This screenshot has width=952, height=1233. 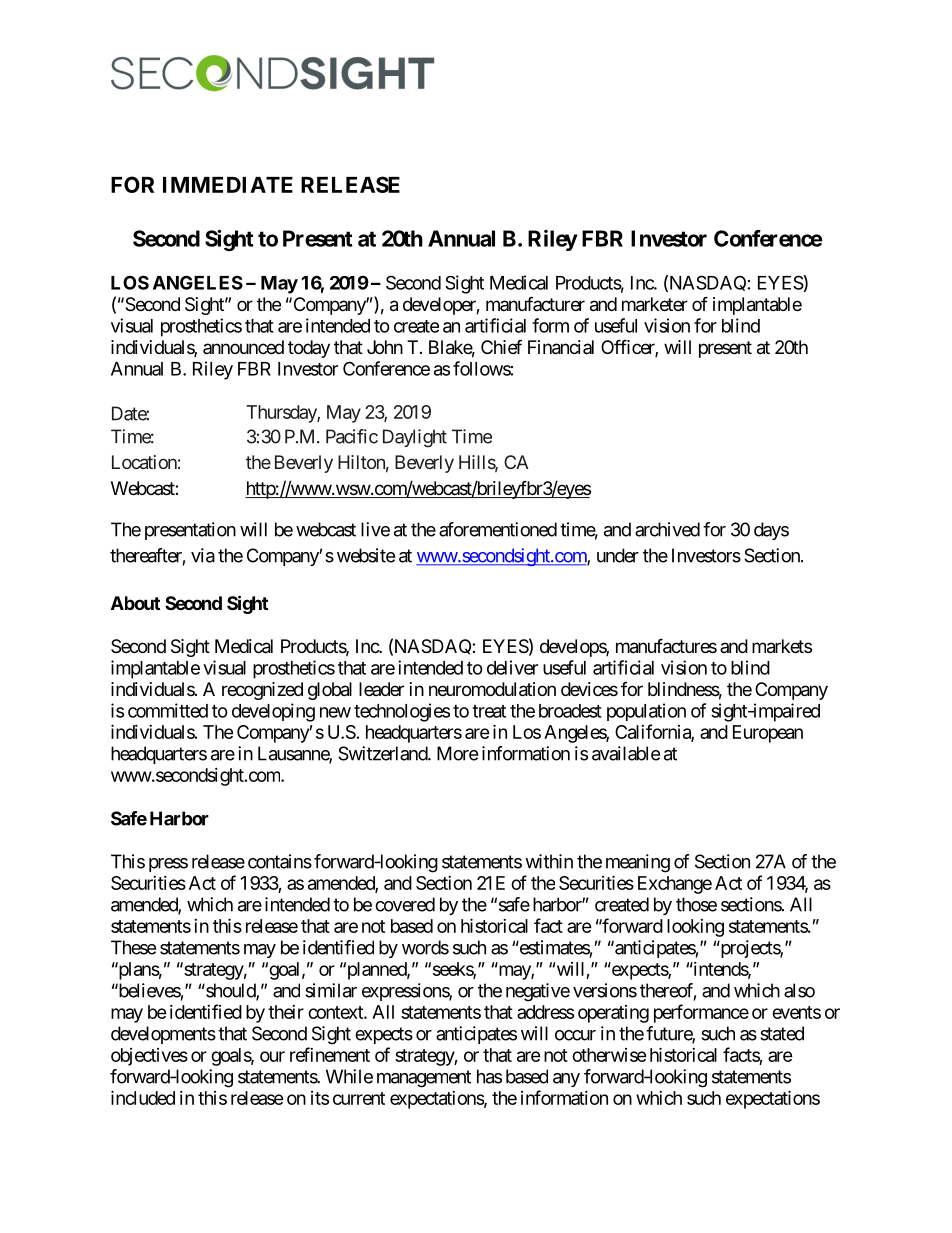 What do you see at coordinates (501, 346) in the screenshot?
I see `Chief` at bounding box center [501, 346].
